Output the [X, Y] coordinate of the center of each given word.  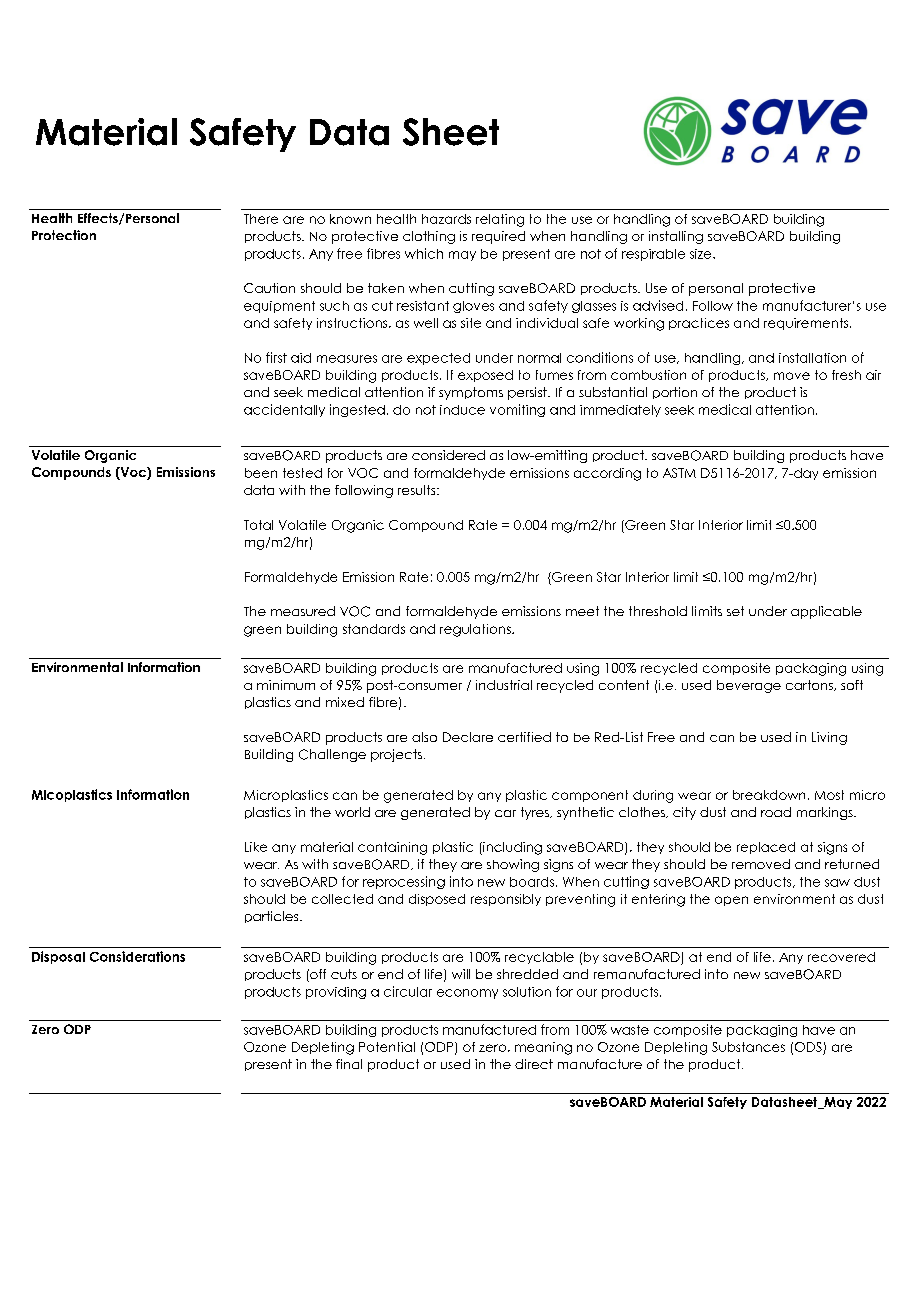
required [498, 237]
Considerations [137, 956]
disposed [437, 900]
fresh [846, 375]
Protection [64, 235]
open [731, 901]
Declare [468, 737]
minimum [286, 685]
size [702, 254]
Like [256, 847]
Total [258, 525]
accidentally [284, 410]
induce [462, 410]
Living [829, 738]
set [735, 611]
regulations [476, 630]
